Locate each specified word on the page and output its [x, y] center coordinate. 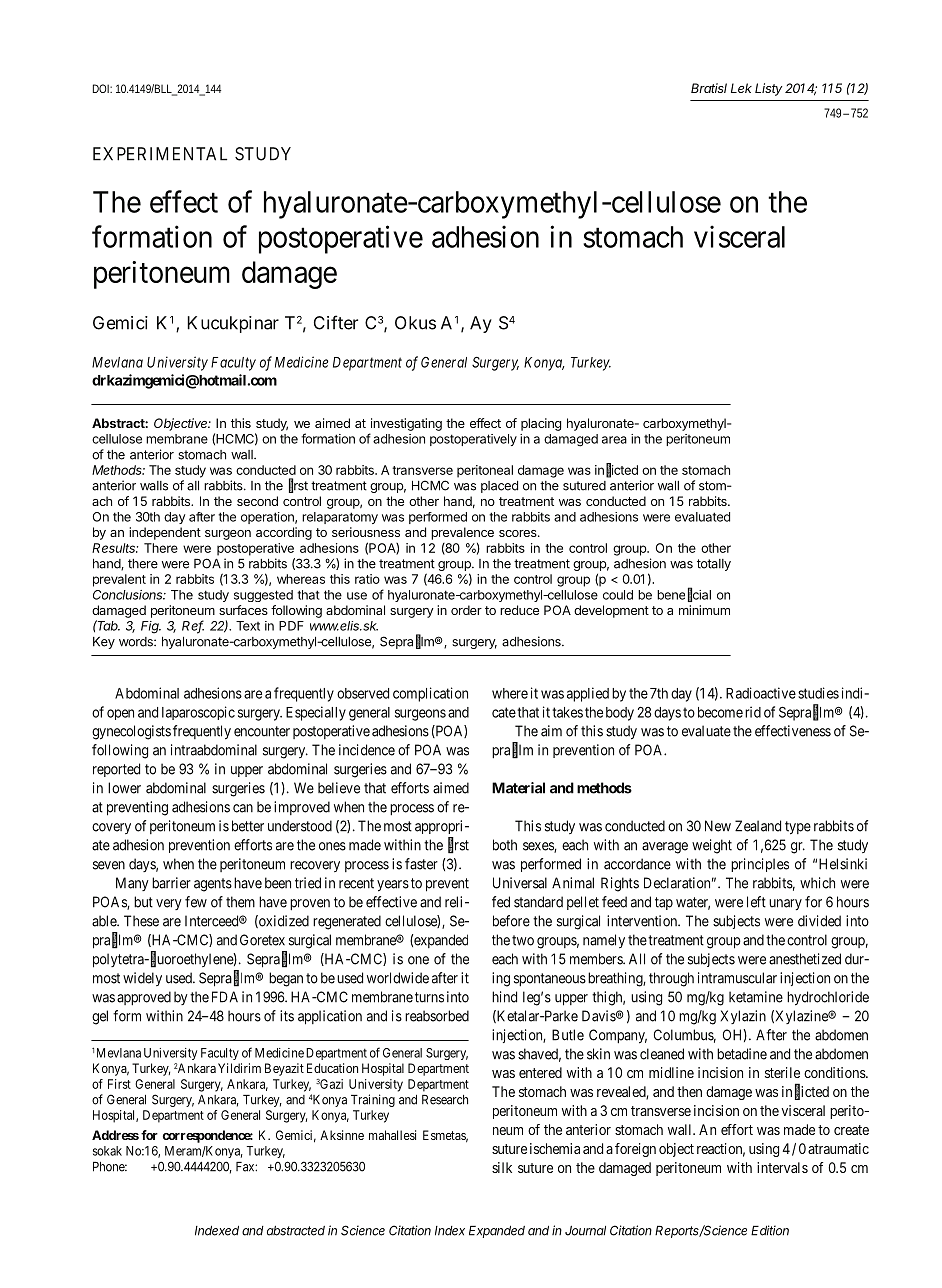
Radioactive [761, 693]
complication [430, 694]
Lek [741, 88]
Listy [769, 89]
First [119, 1084]
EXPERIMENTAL [160, 154]
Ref [193, 626]
